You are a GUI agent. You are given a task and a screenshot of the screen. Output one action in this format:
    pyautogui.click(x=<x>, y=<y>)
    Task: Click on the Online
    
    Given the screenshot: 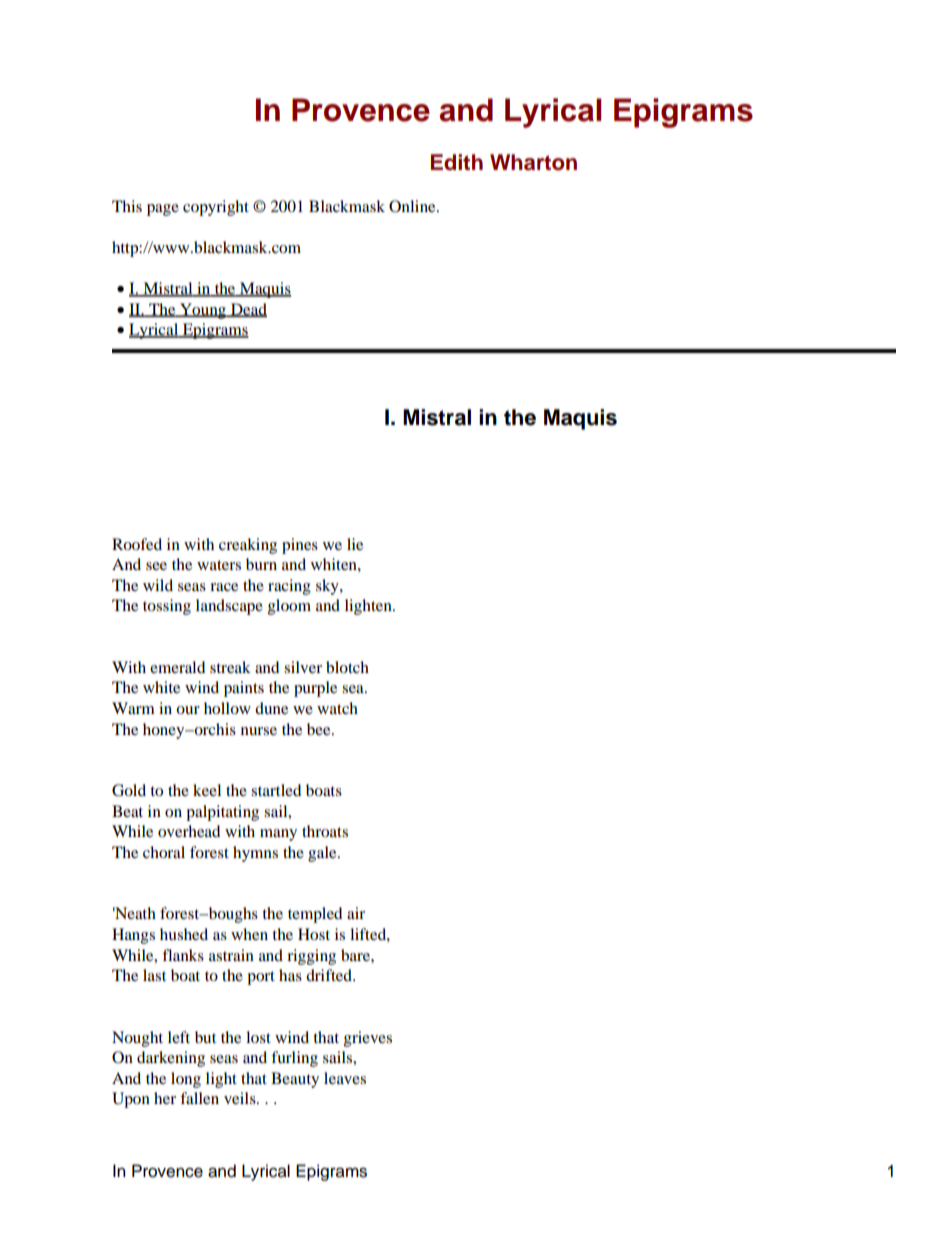 What is the action you would take?
    pyautogui.click(x=413, y=206)
